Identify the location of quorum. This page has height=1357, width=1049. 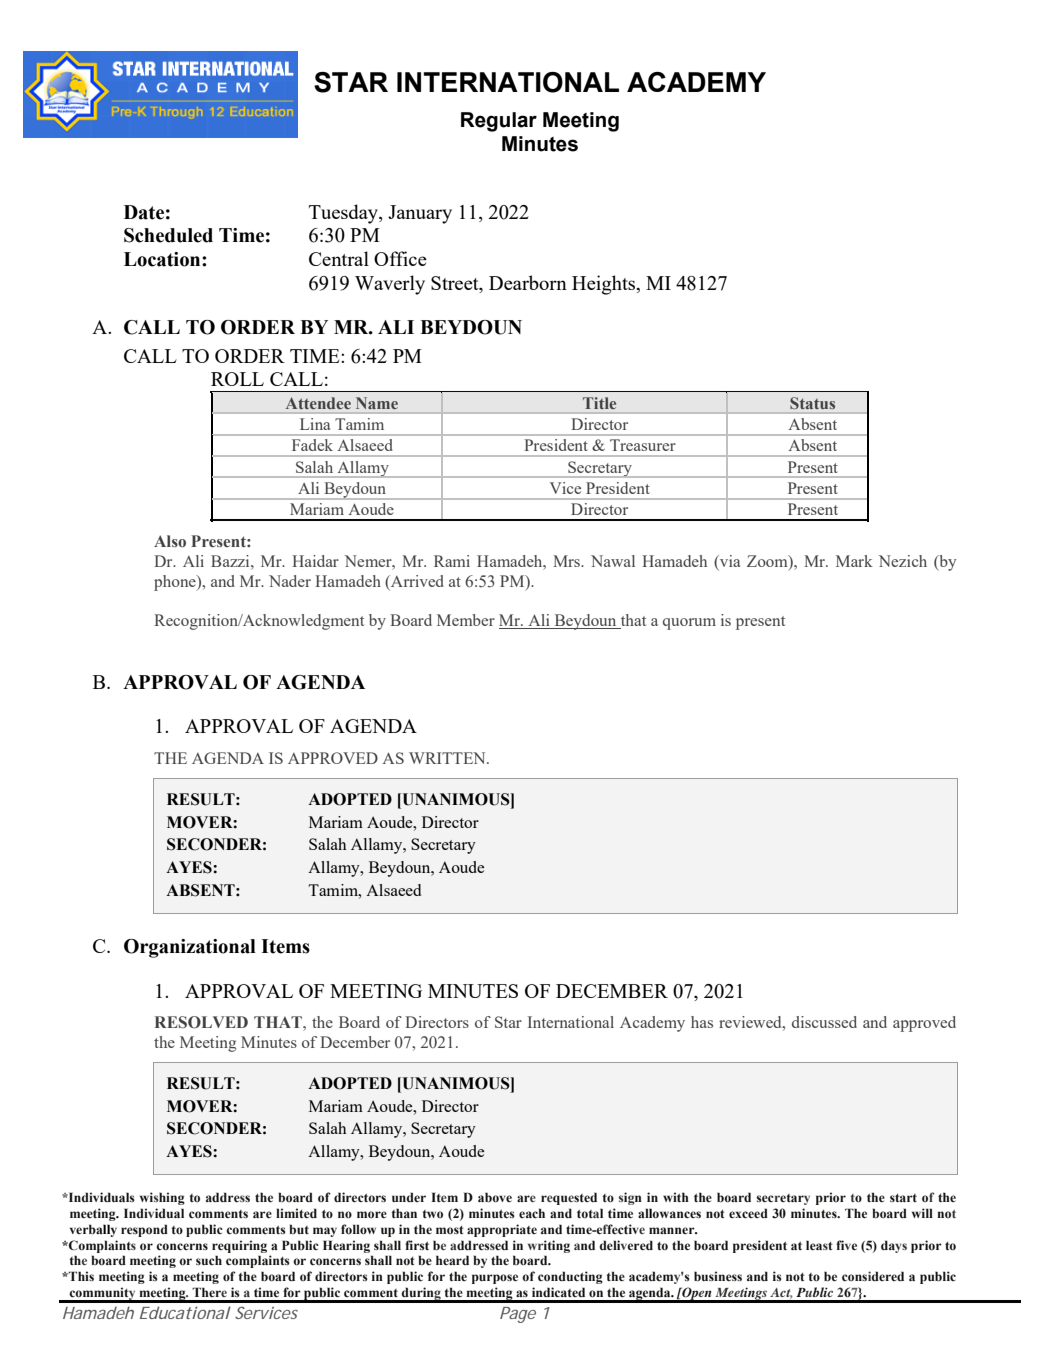
(689, 624).
